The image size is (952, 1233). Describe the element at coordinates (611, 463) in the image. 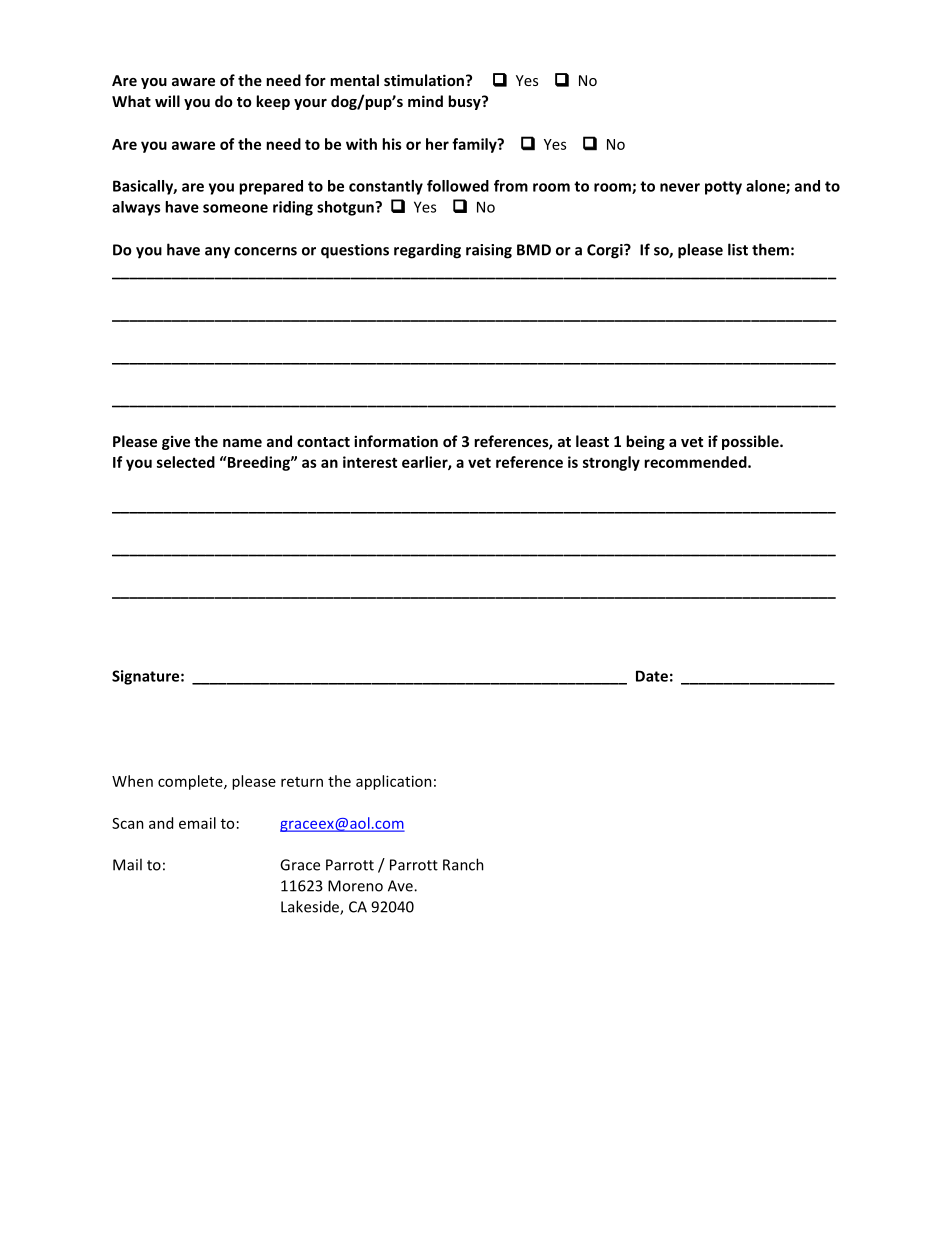

I see `strongly` at that location.
